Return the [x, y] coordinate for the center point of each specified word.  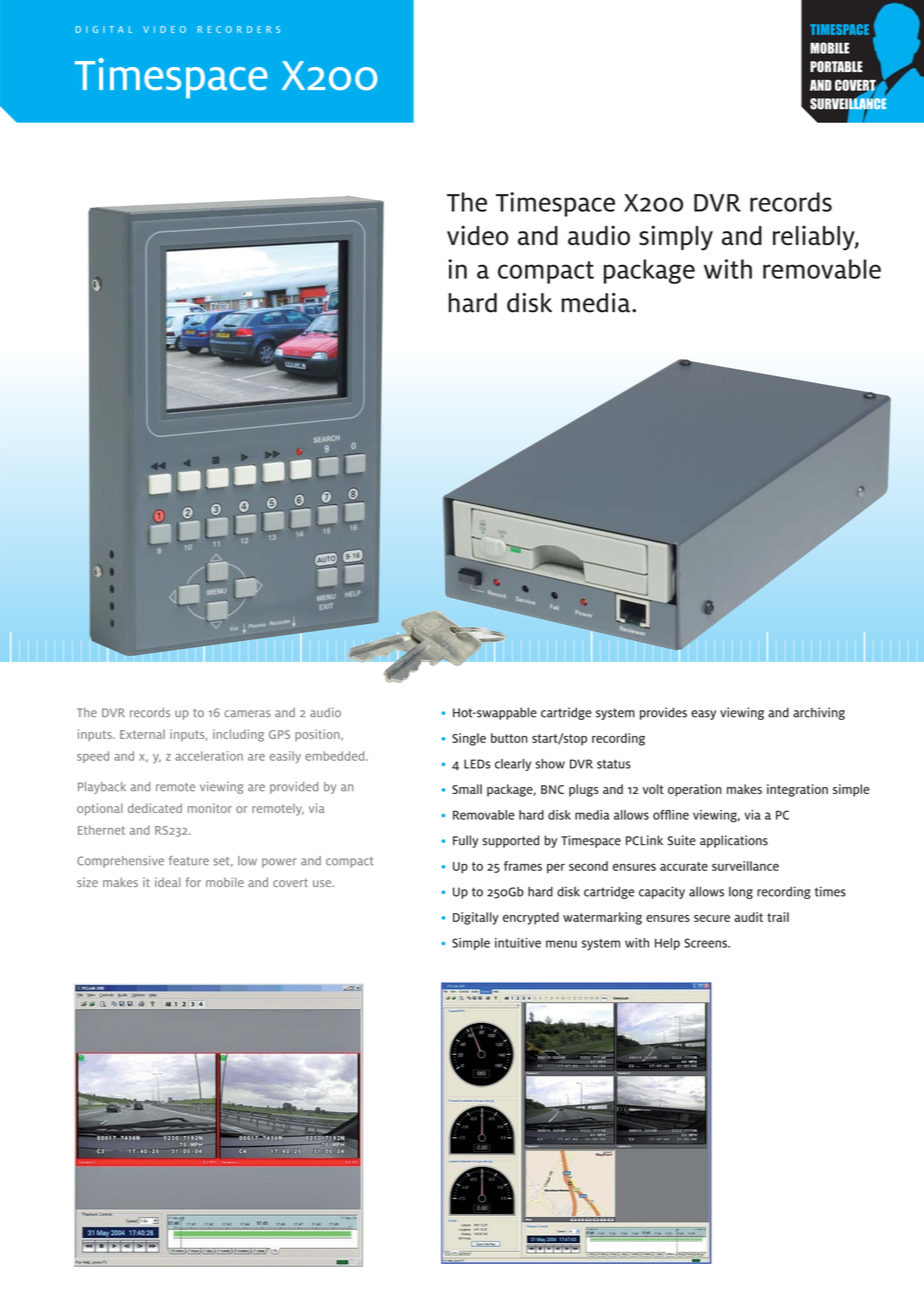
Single [469, 739]
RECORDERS [239, 29]
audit [748, 917]
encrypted [531, 918]
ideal [167, 882]
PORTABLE [836, 67]
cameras [247, 713]
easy [703, 715]
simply [676, 238]
